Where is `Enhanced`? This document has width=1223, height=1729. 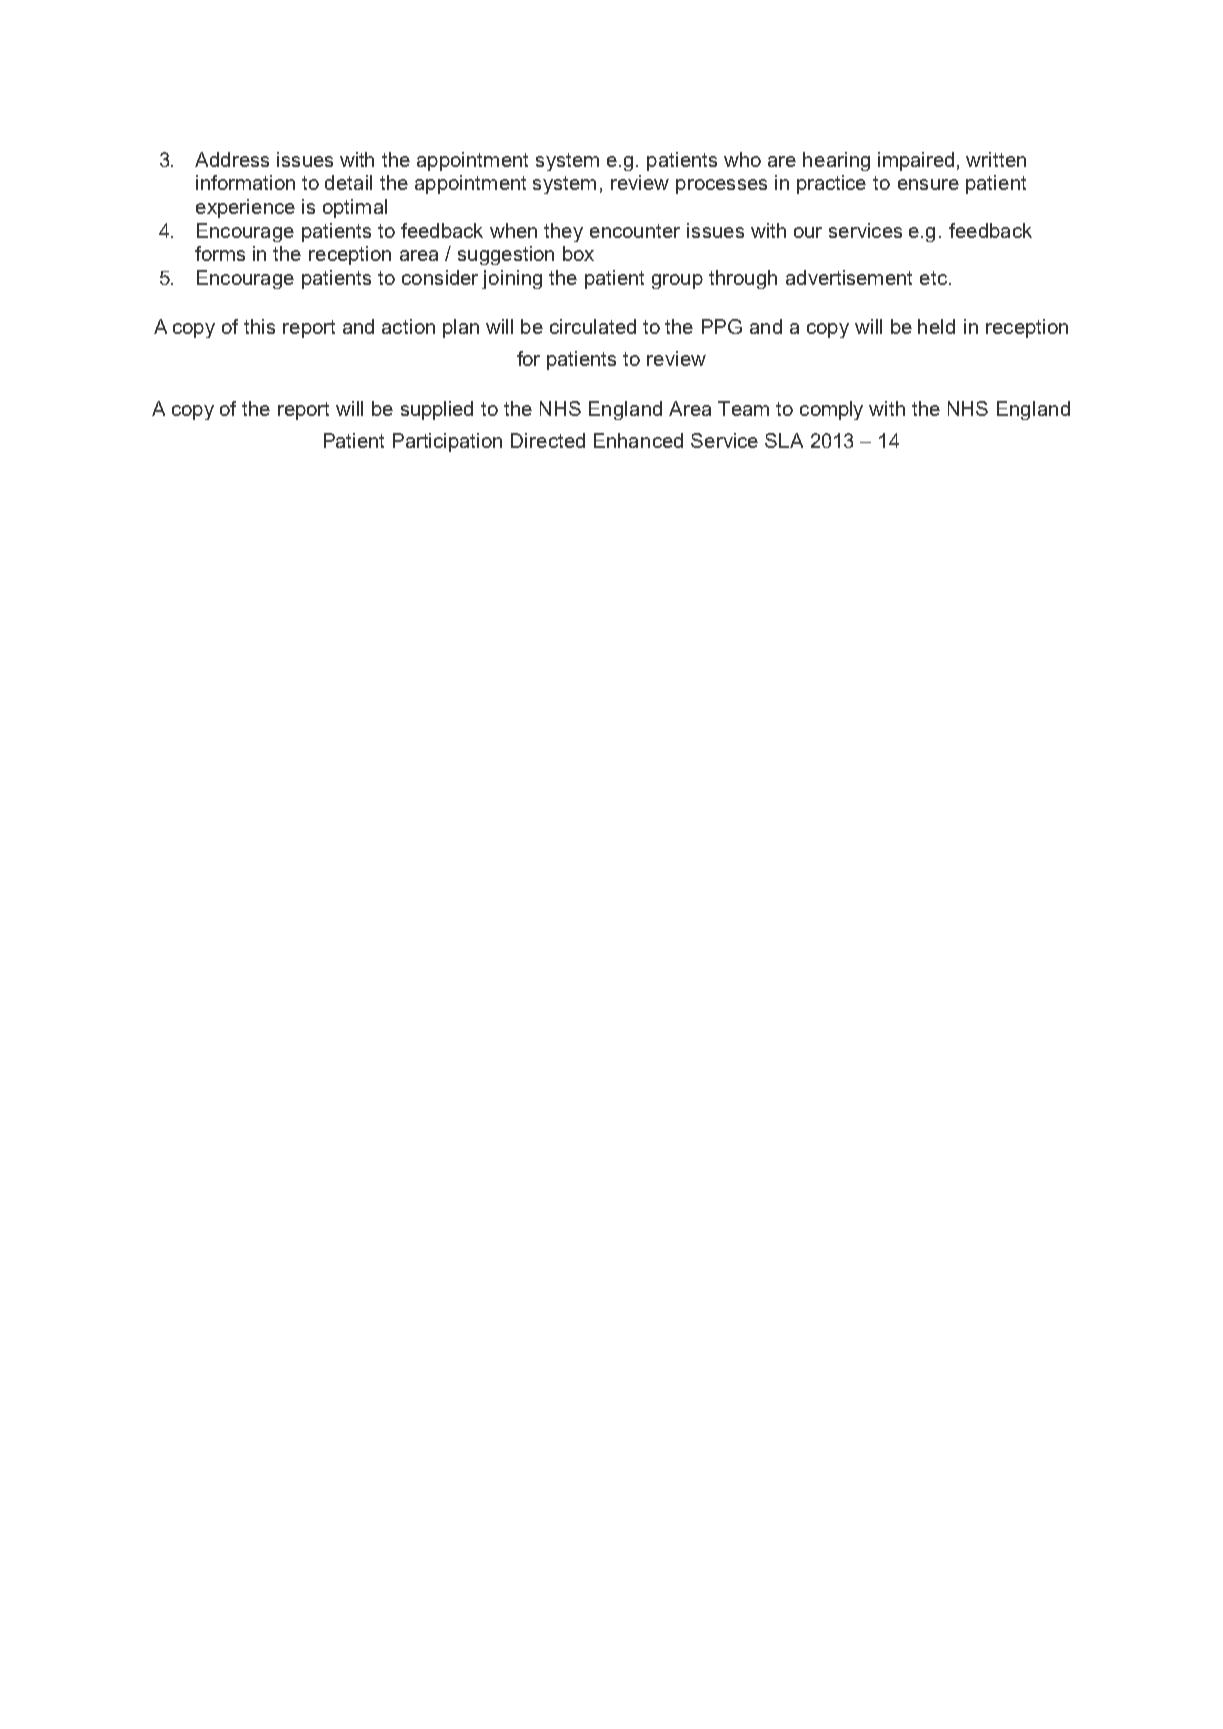
Enhanced is located at coordinates (638, 440).
